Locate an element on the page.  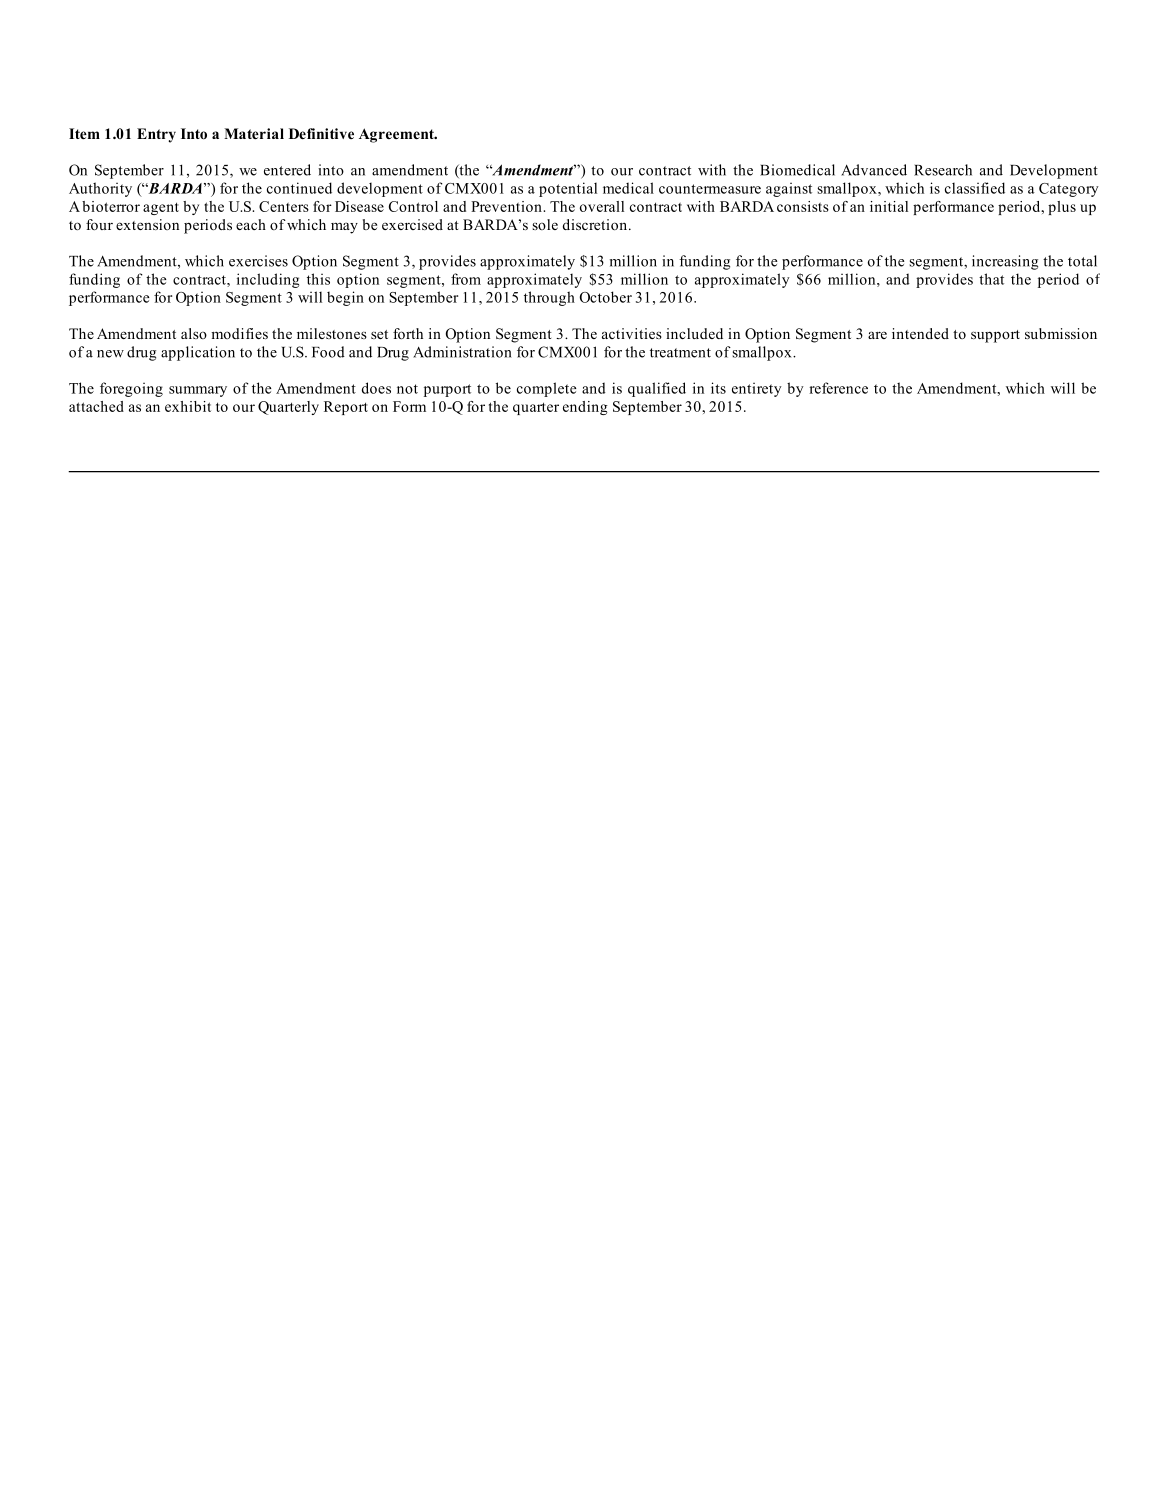
Research is located at coordinates (943, 170).
